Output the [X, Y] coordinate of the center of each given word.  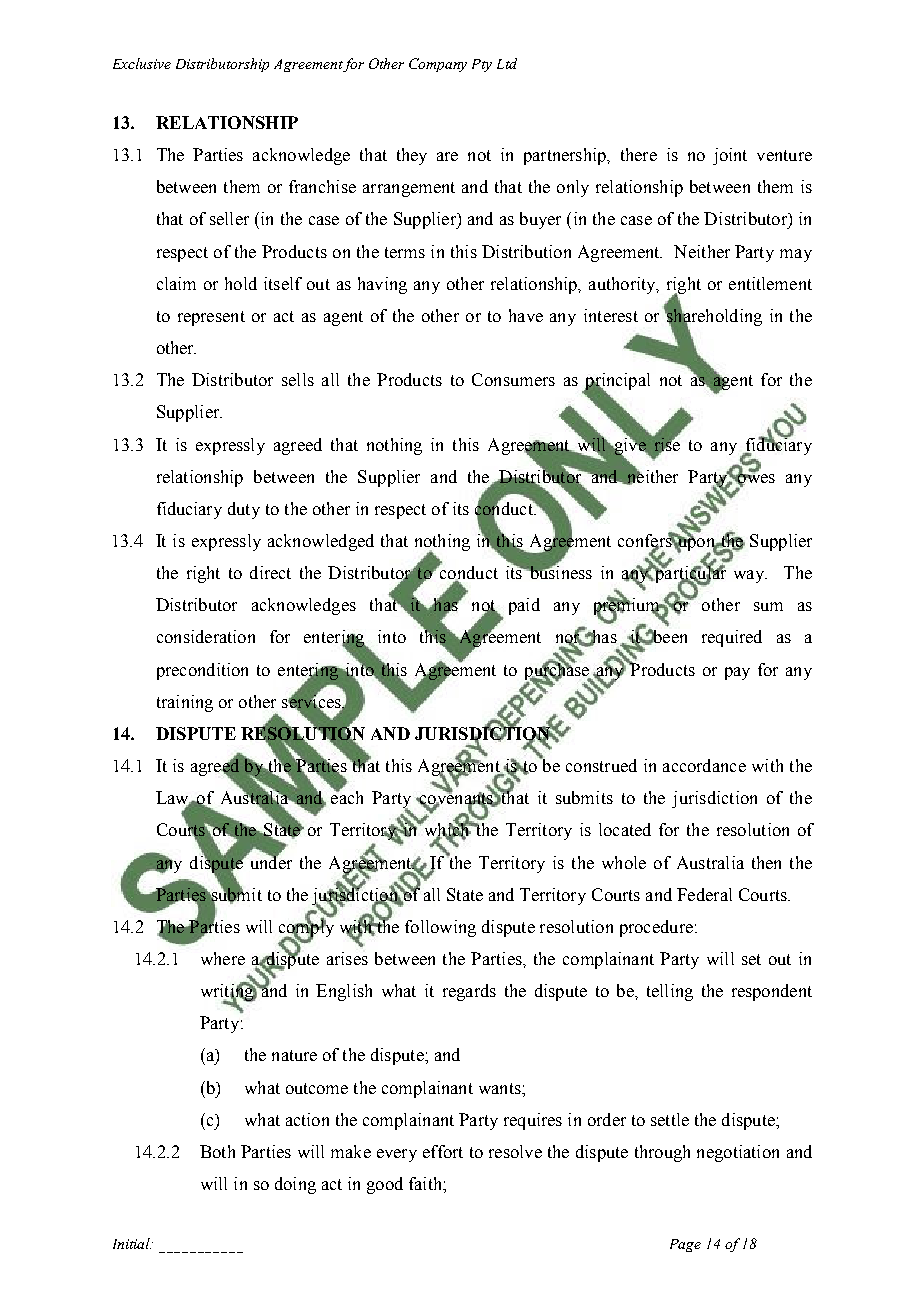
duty [244, 510]
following [440, 928]
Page [685, 1245]
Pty [482, 65]
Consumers [513, 379]
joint [730, 156]
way [750, 576]
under [269, 861]
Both [217, 1151]
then [766, 862]
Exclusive [142, 63]
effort [443, 1151]
